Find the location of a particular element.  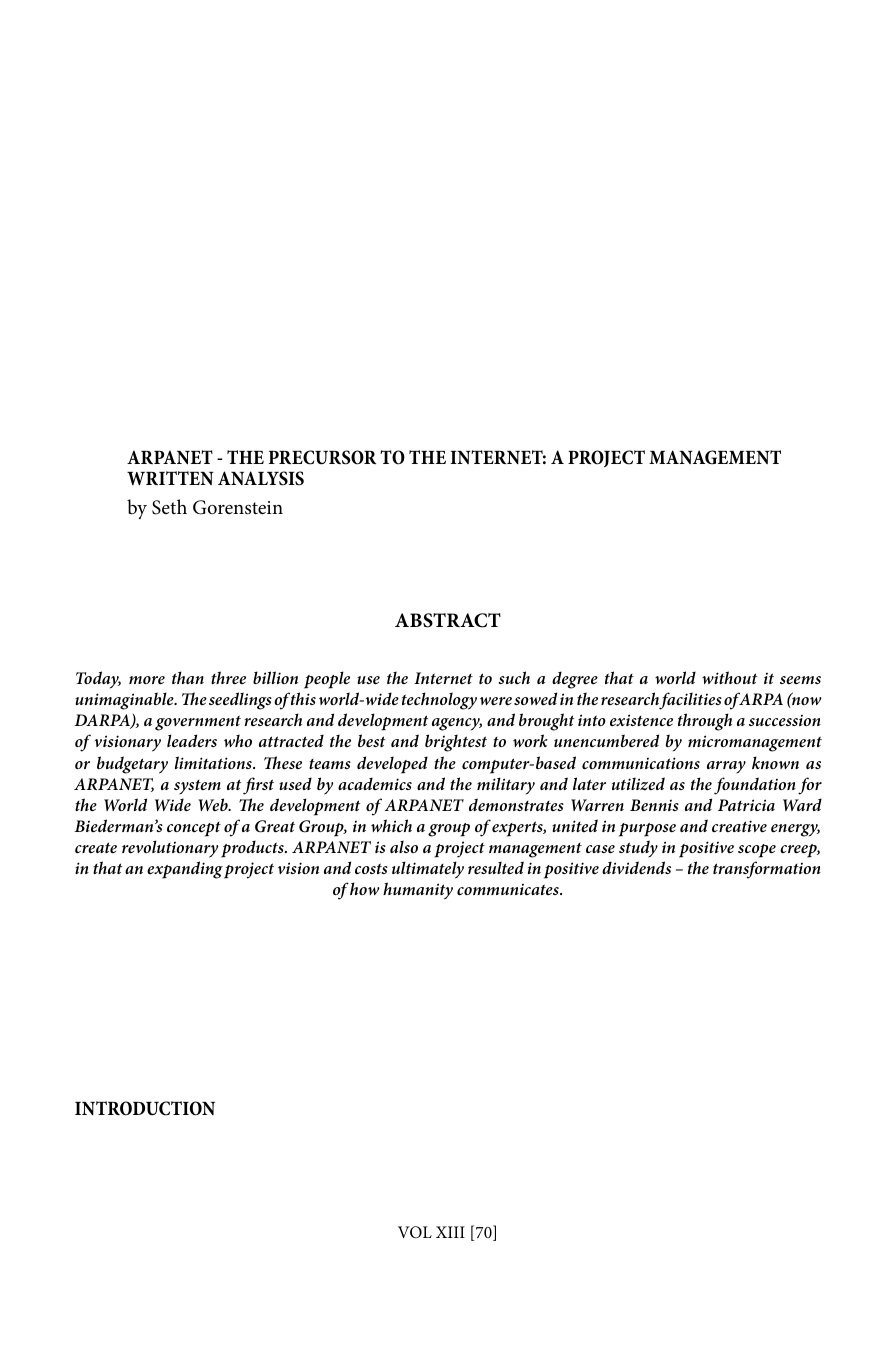

XIII is located at coordinates (450, 1232).
